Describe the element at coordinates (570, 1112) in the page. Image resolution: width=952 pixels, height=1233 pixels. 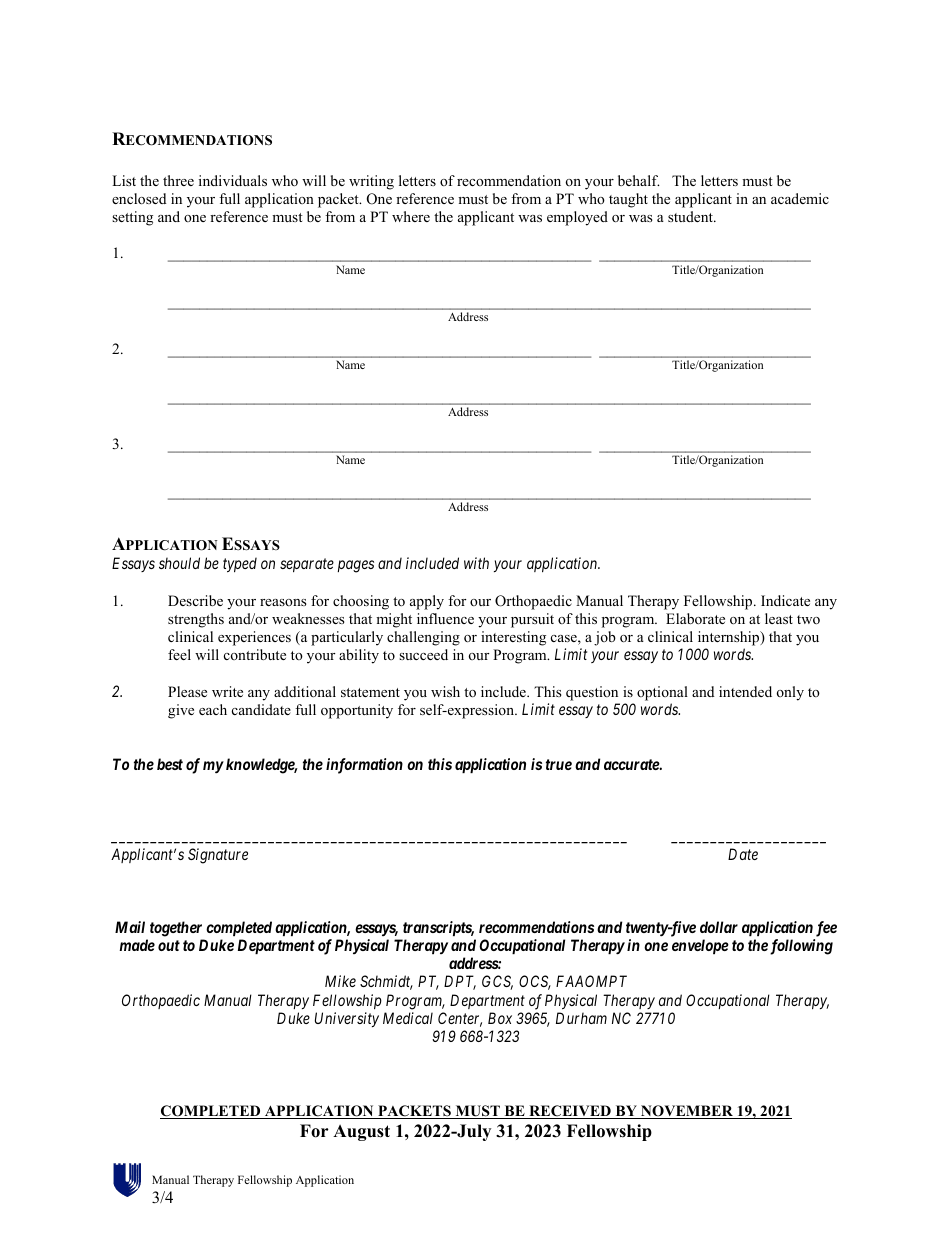
I see `RECEIVED` at that location.
